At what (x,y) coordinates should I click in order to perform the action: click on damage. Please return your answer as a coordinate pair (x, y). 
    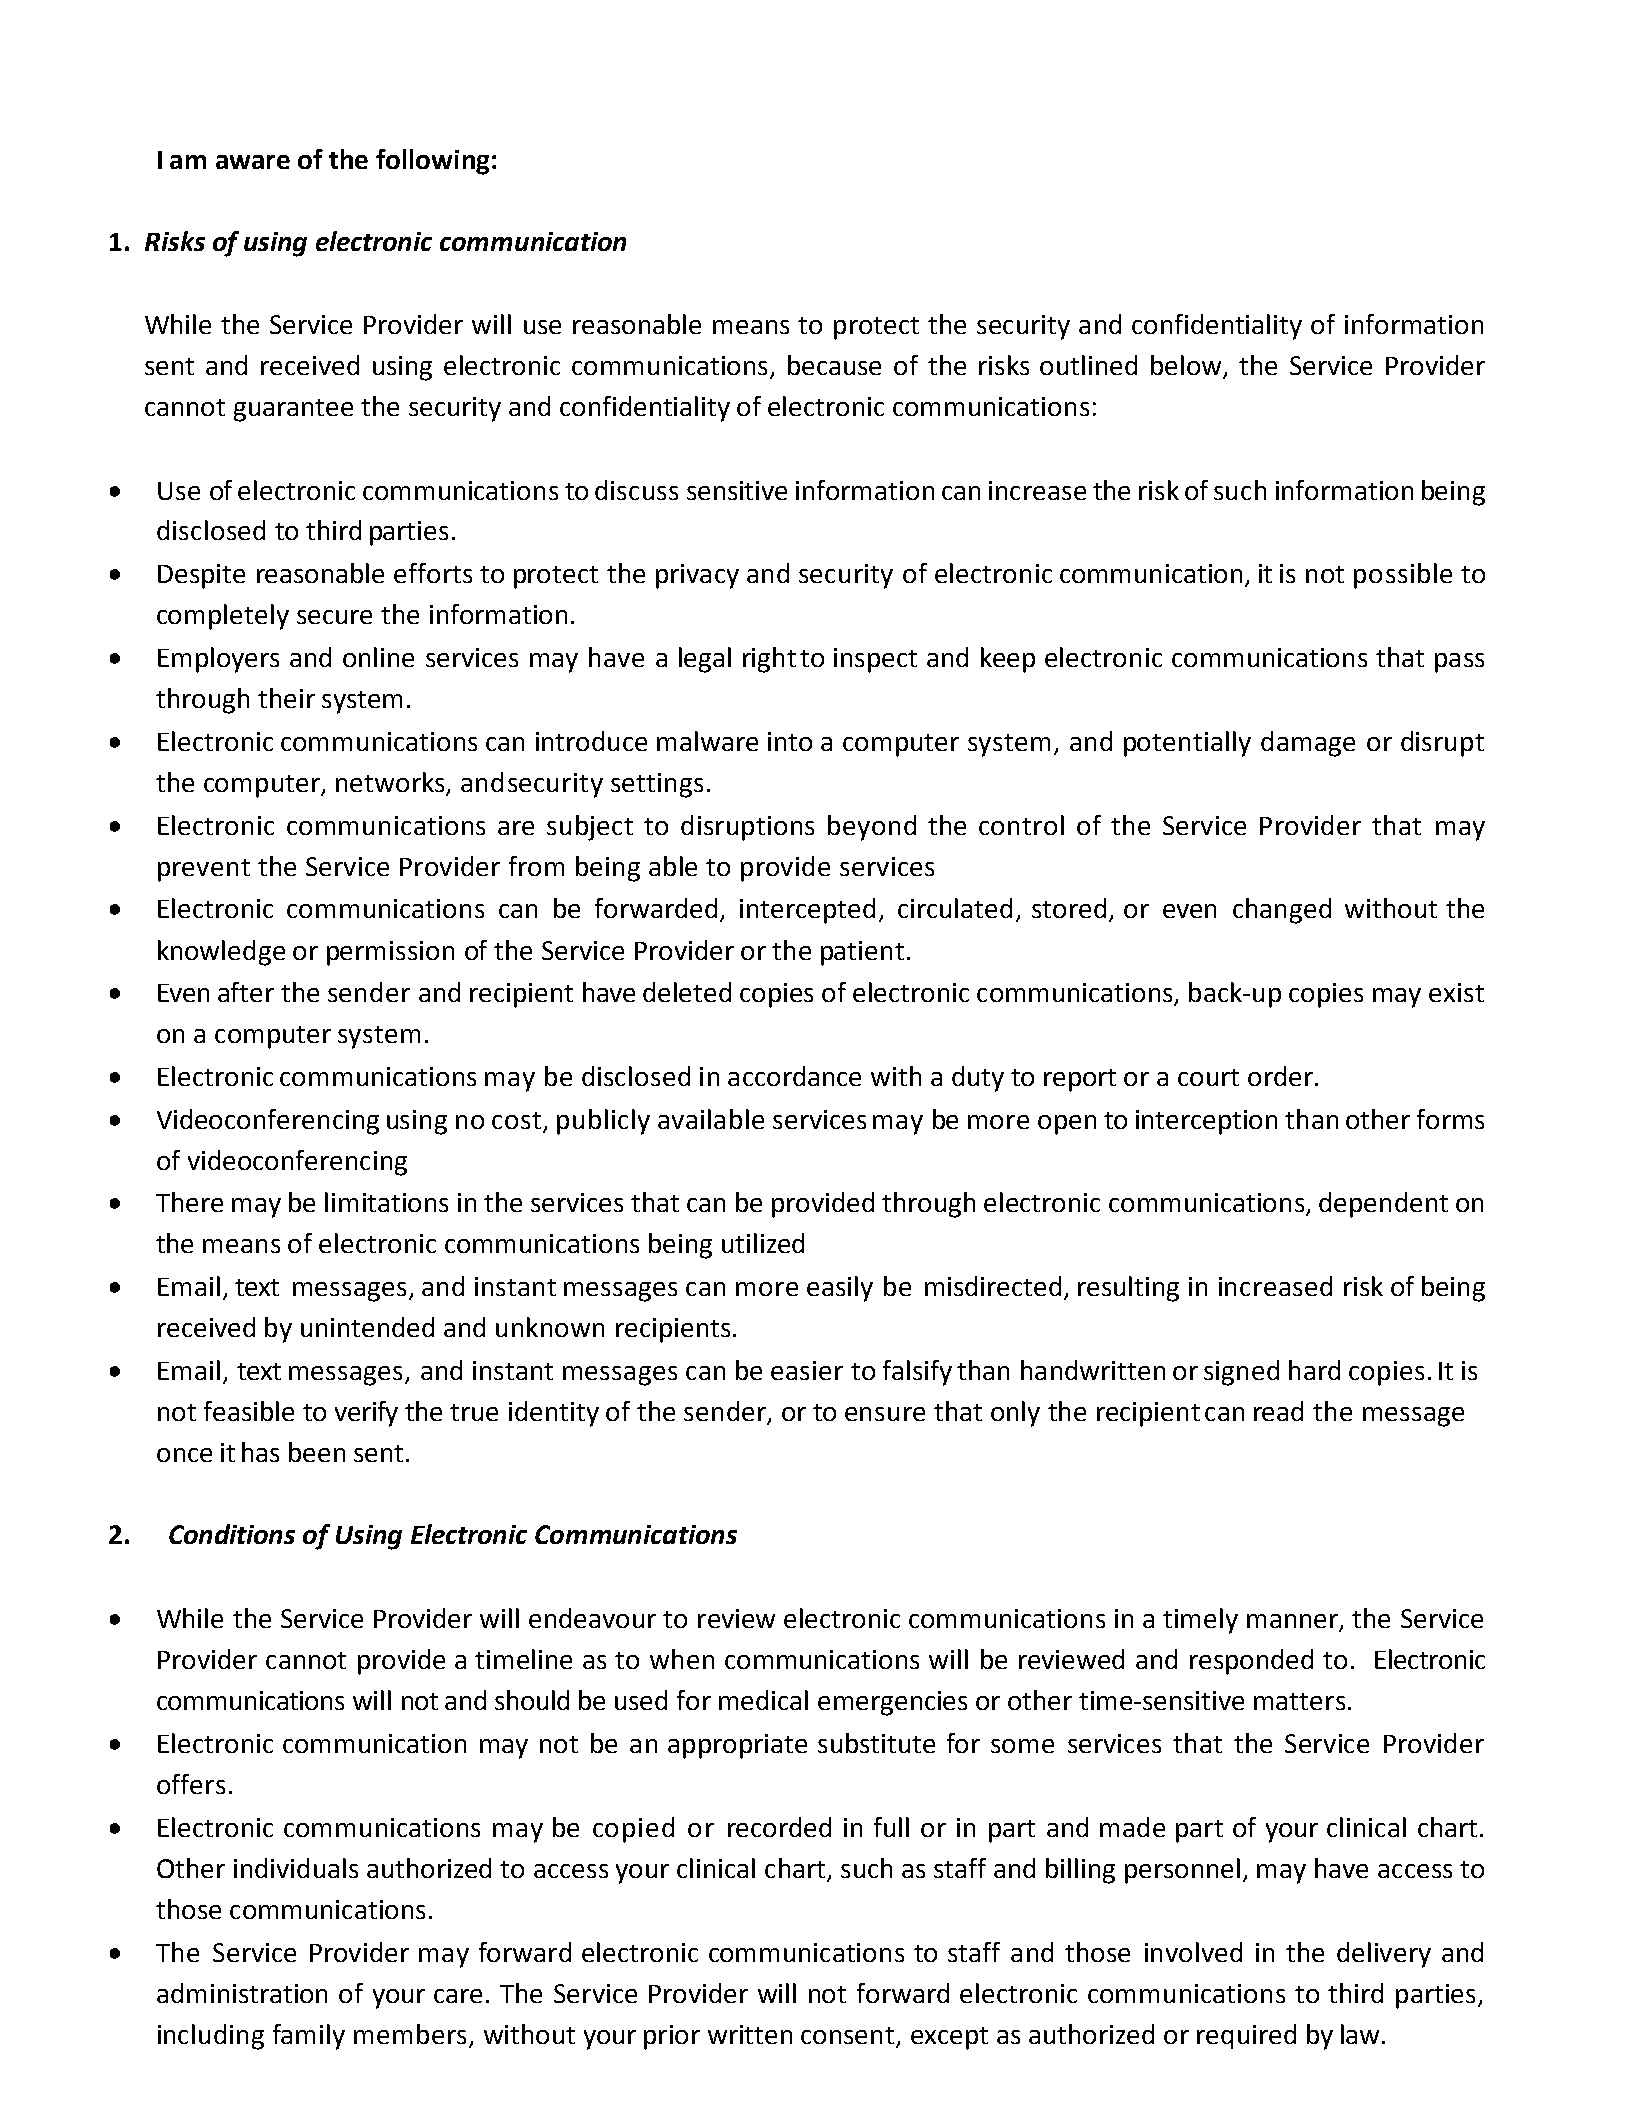
    Looking at the image, I should click on (1308, 744).
